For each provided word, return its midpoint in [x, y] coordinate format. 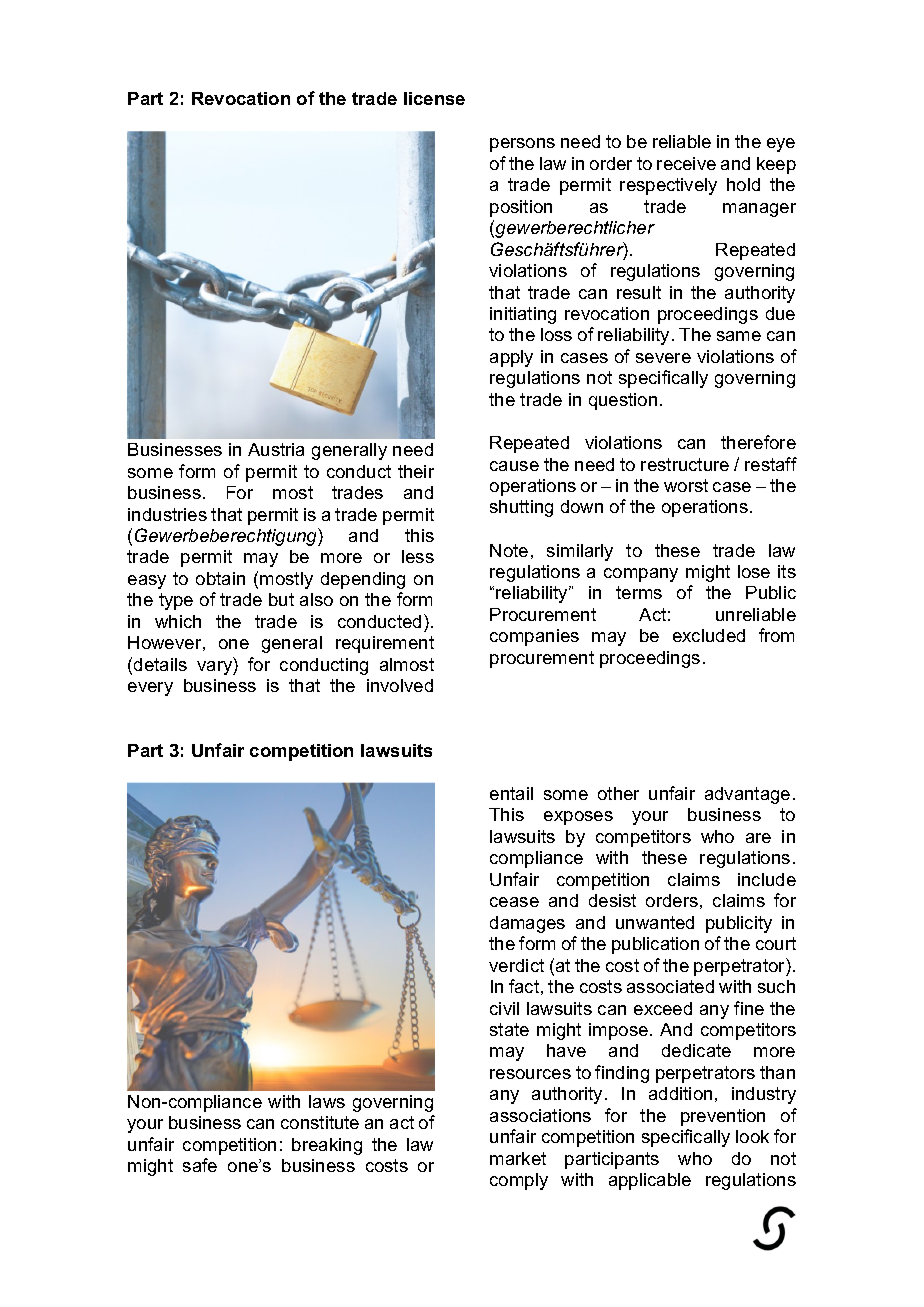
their [416, 471]
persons [522, 145]
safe [200, 1165]
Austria [276, 449]
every [150, 689]
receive [686, 163]
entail [511, 793]
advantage [747, 795]
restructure [685, 464]
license [434, 98]
